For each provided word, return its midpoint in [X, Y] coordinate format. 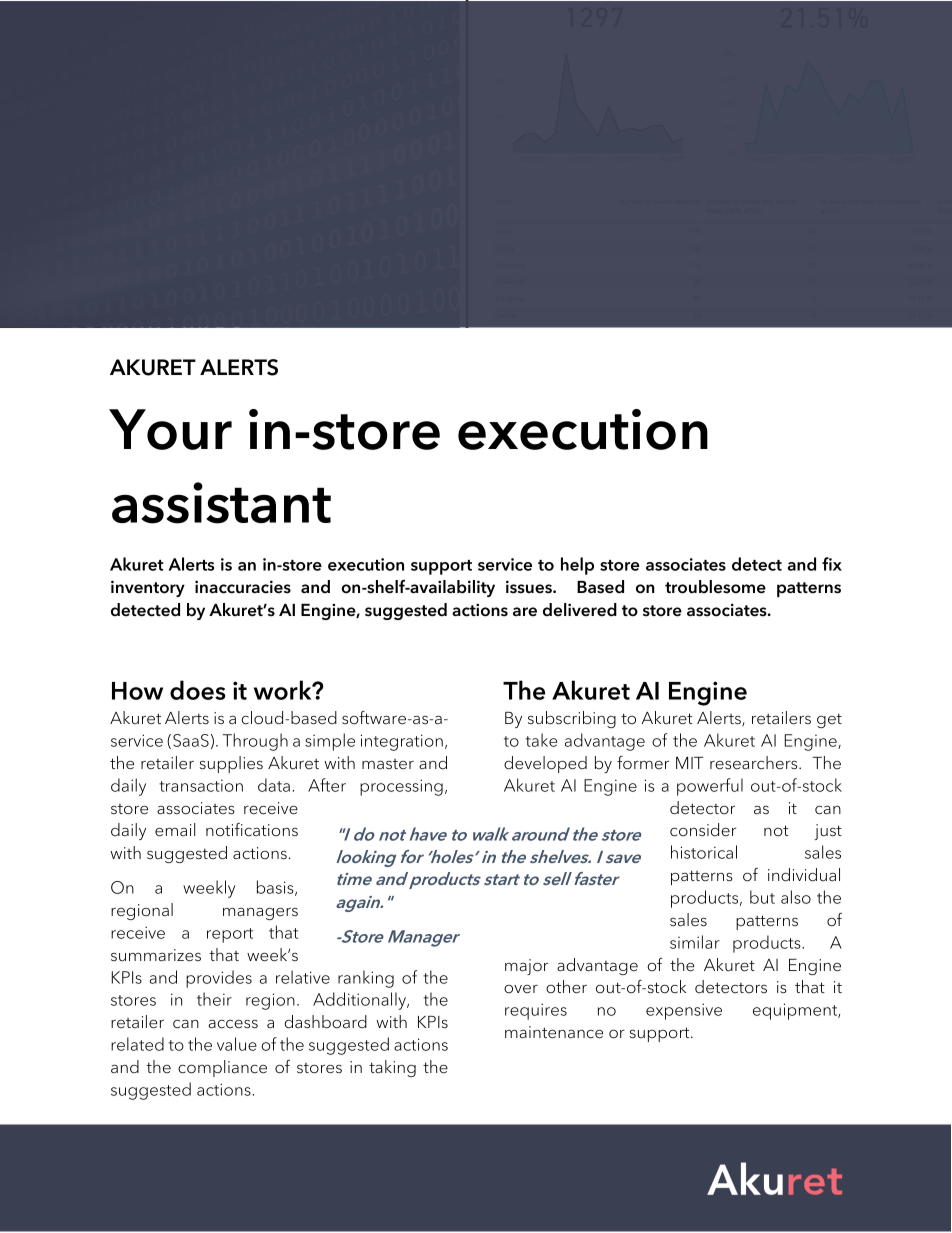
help [577, 566]
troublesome [715, 587]
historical [704, 852]
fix [832, 564]
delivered [580, 610]
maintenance [554, 1032]
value [237, 1044]
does [197, 690]
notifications [252, 830]
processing [401, 787]
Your [170, 429]
